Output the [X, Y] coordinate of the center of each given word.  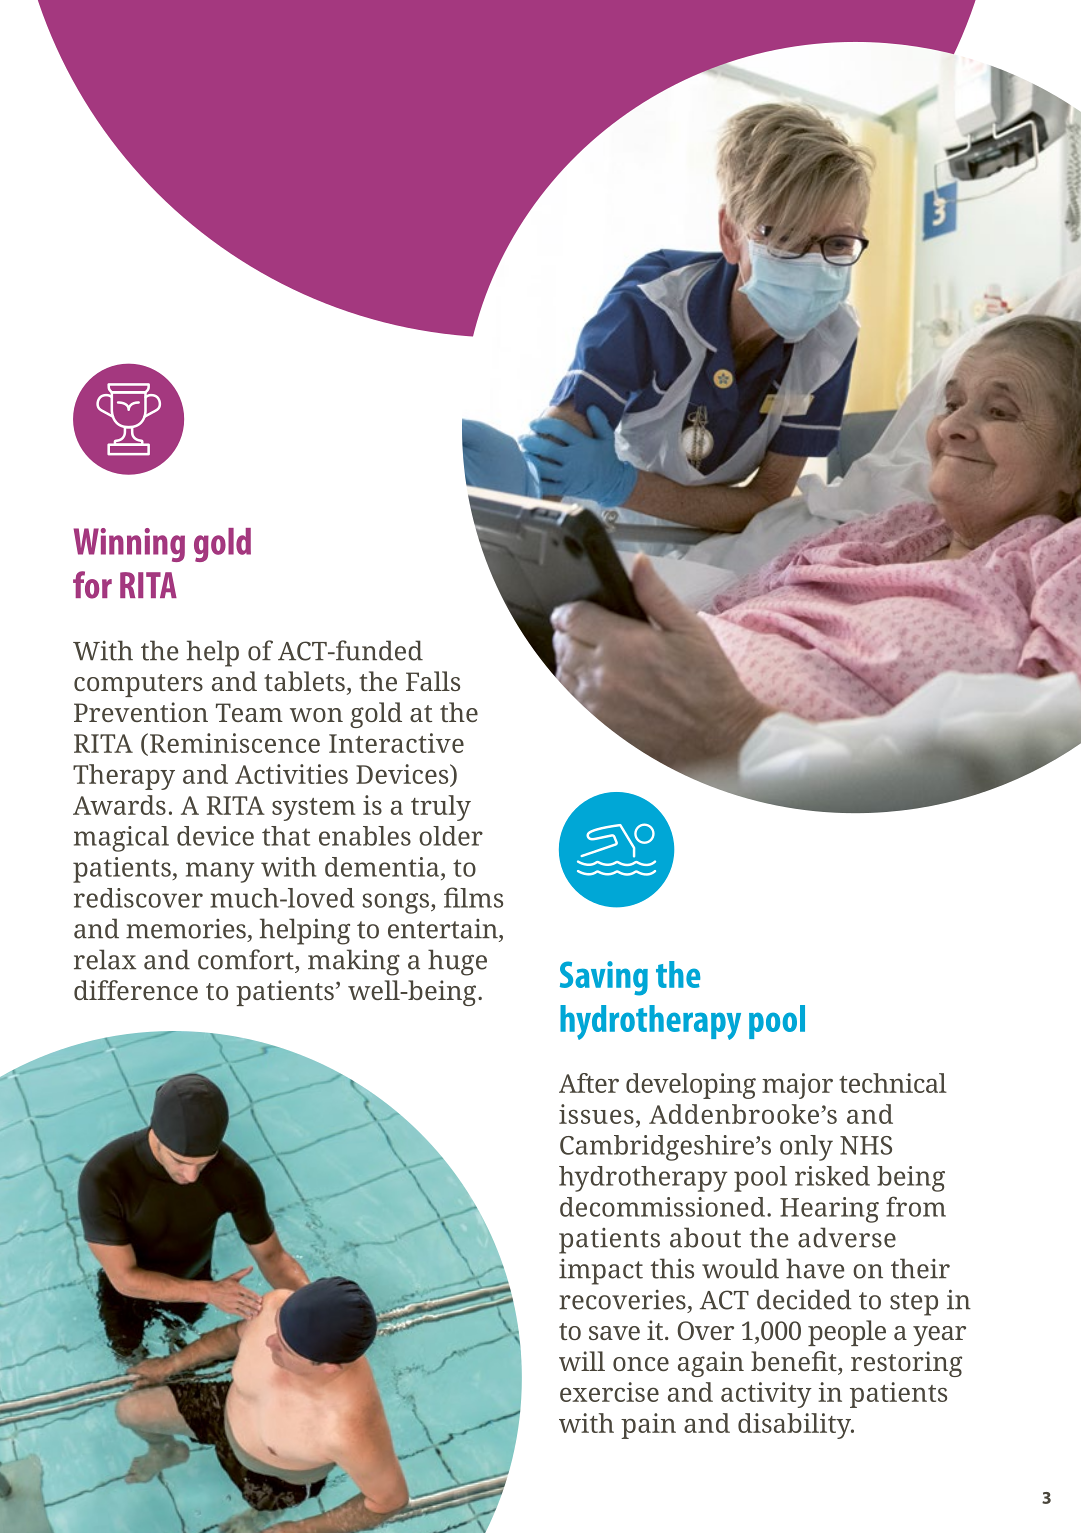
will [582, 1361]
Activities [291, 774]
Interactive [396, 743]
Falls [433, 681]
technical [893, 1083]
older [451, 836]
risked [832, 1176]
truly [441, 808]
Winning [129, 545]
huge [457, 962]
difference [136, 990]
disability [795, 1426]
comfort [247, 959]
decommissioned [662, 1207]
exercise [609, 1392]
